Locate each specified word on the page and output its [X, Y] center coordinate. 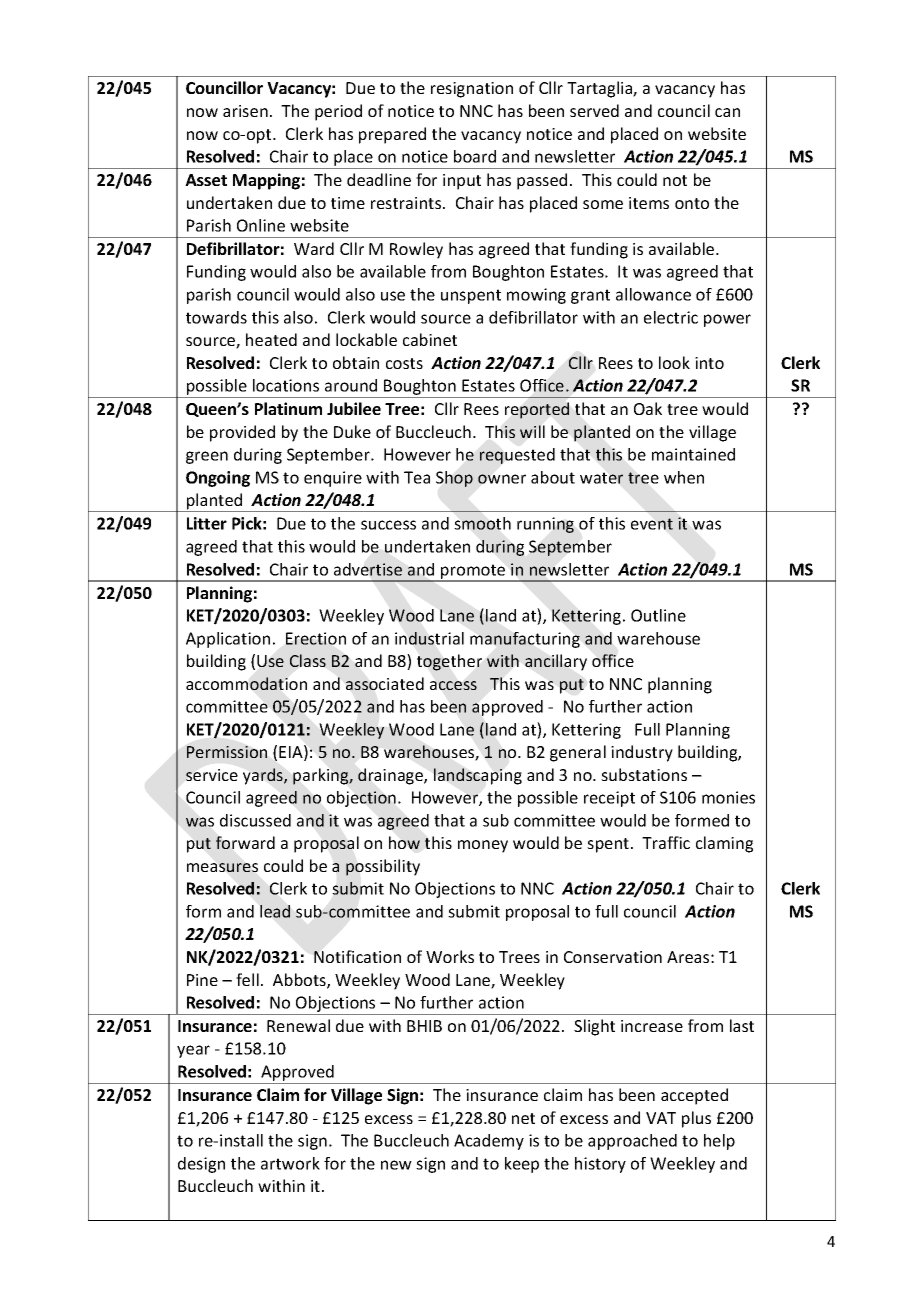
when [684, 477]
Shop [454, 479]
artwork [290, 1163]
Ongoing [218, 479]
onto [692, 203]
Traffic [666, 842]
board [475, 156]
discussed [255, 820]
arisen [245, 111]
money [483, 846]
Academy [489, 1142]
